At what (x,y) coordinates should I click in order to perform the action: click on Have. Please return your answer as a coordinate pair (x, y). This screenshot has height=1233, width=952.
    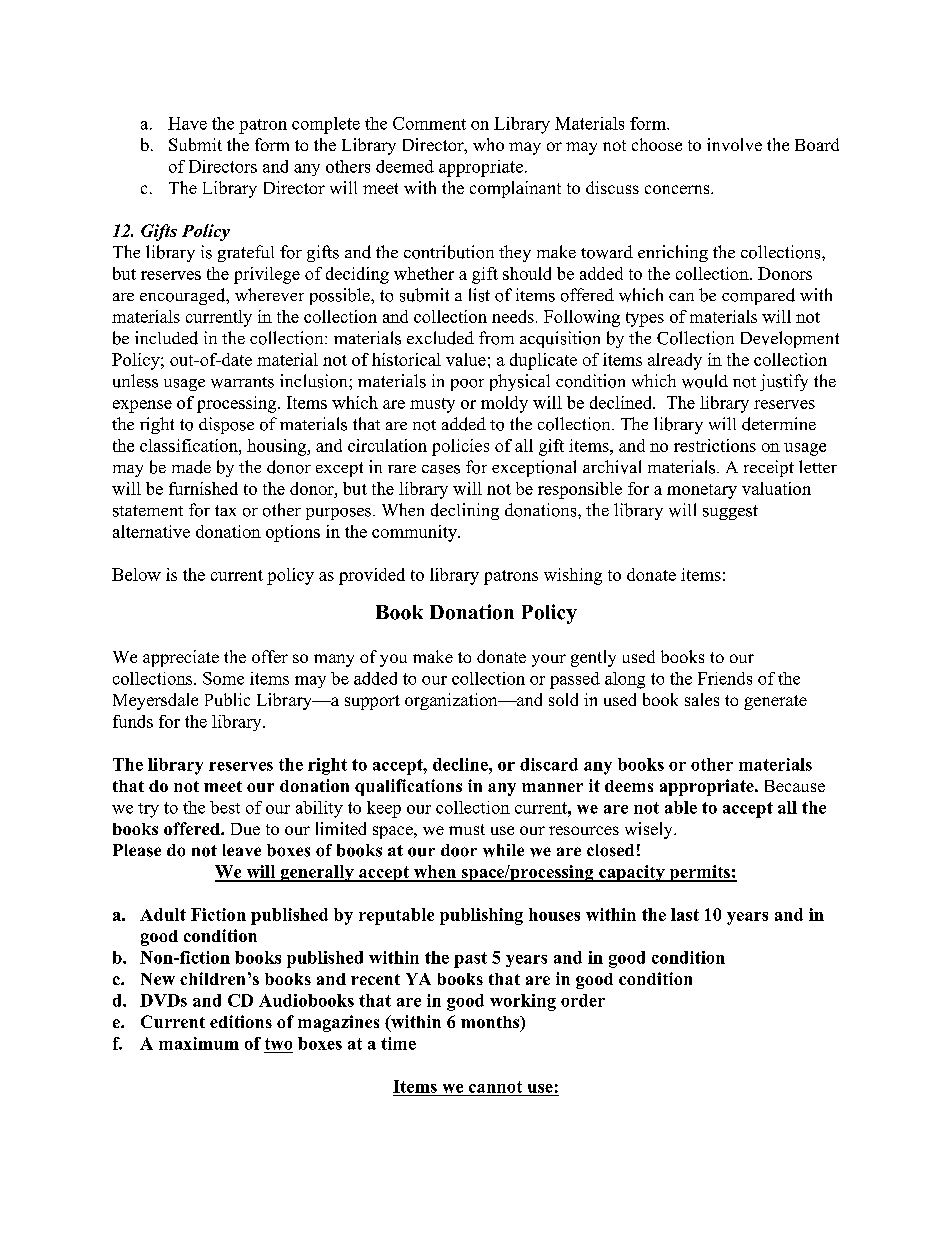
    Looking at the image, I should click on (187, 123).
